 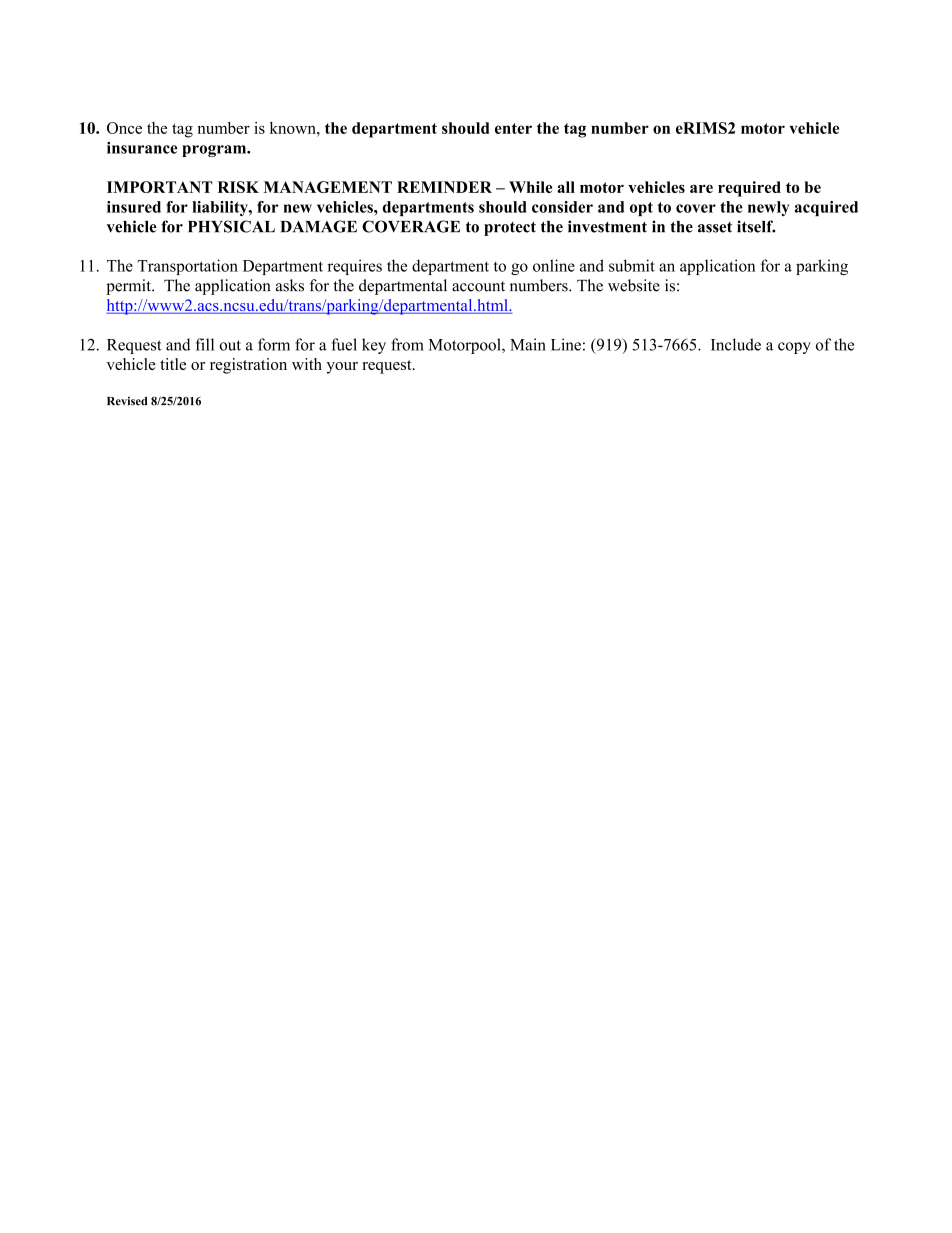 What do you see at coordinates (142, 148) in the screenshot?
I see `insurance` at bounding box center [142, 148].
